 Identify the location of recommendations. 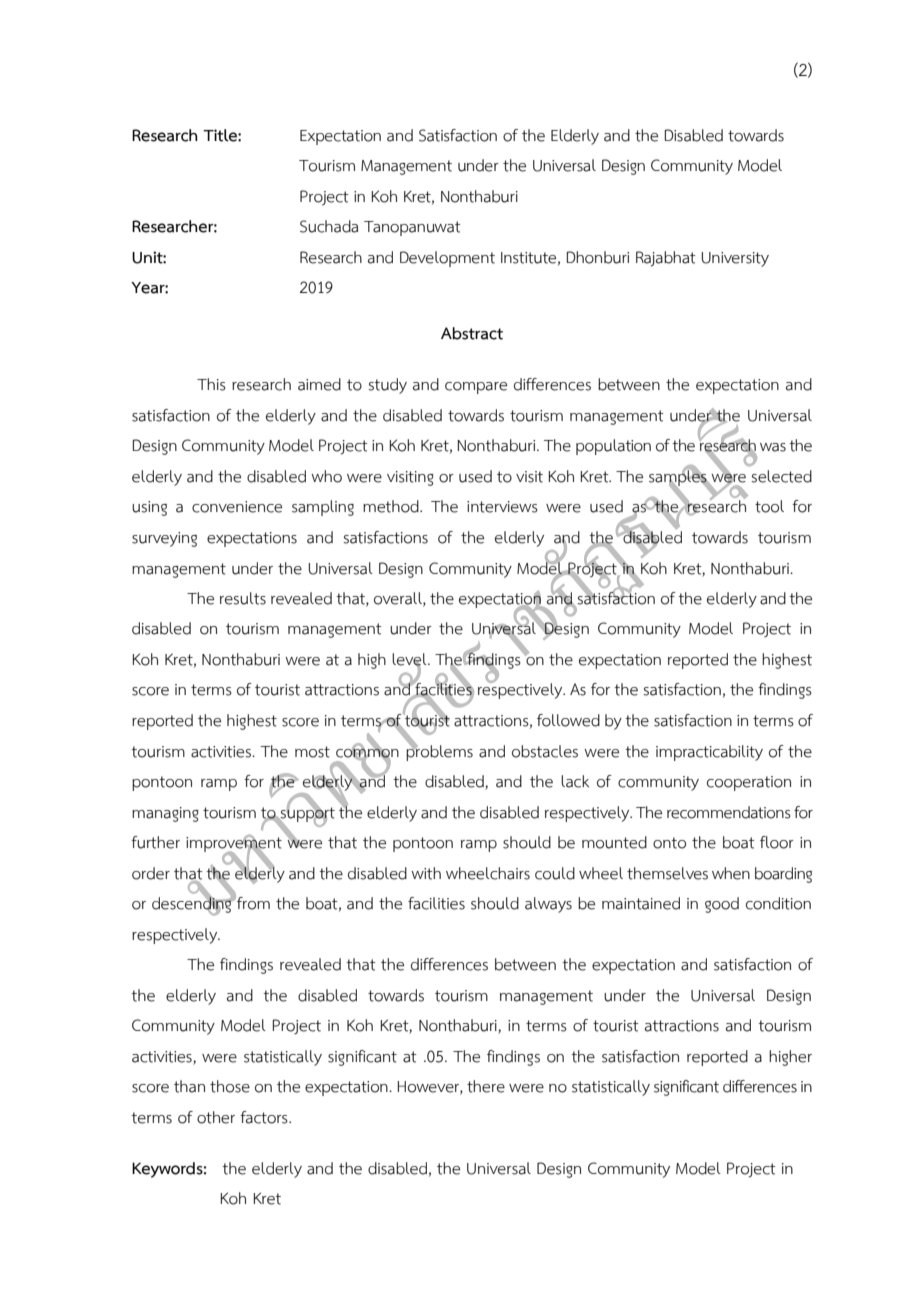
(729, 812).
